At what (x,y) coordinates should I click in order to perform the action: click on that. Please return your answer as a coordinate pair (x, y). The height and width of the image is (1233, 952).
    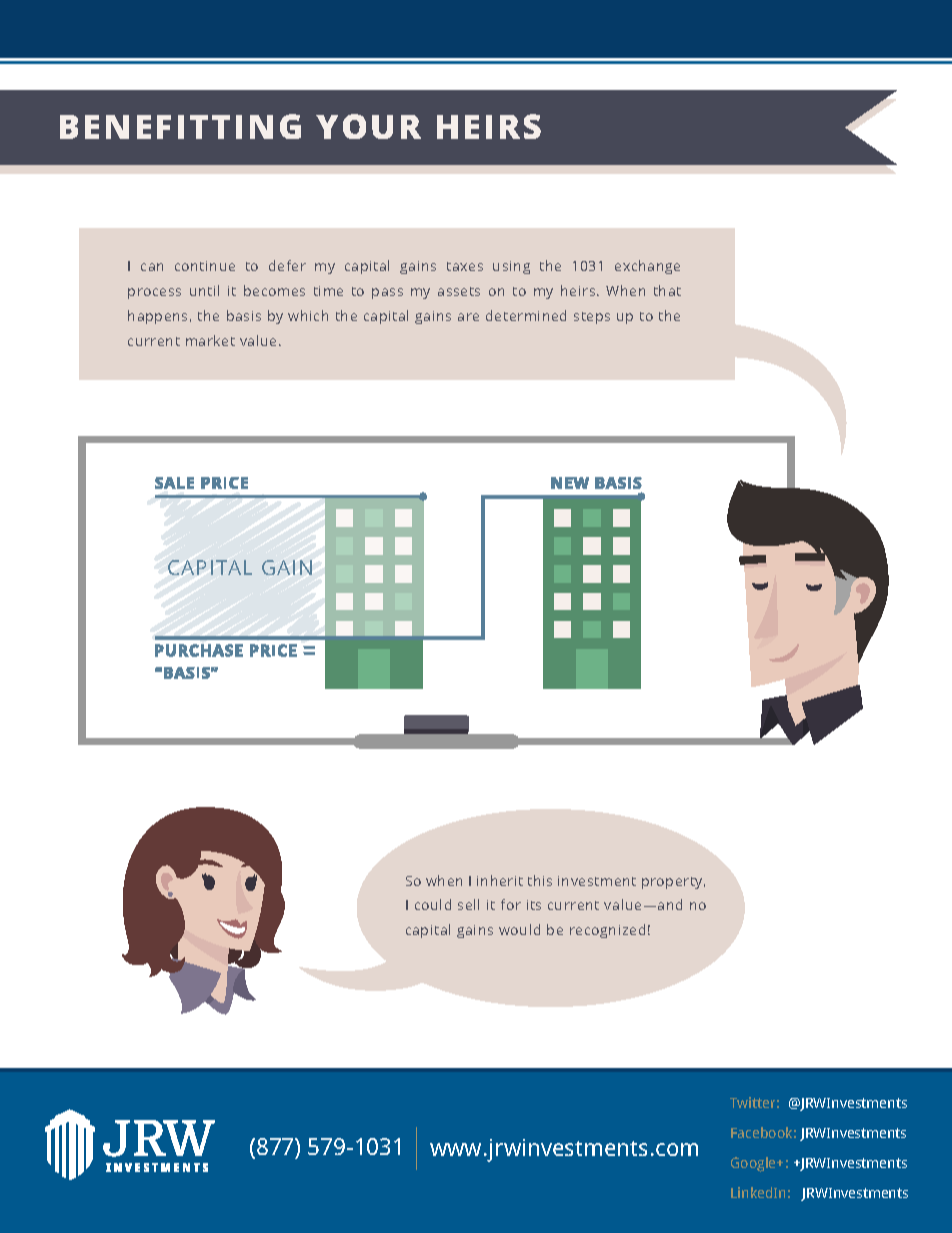
    Looking at the image, I should click on (667, 290).
